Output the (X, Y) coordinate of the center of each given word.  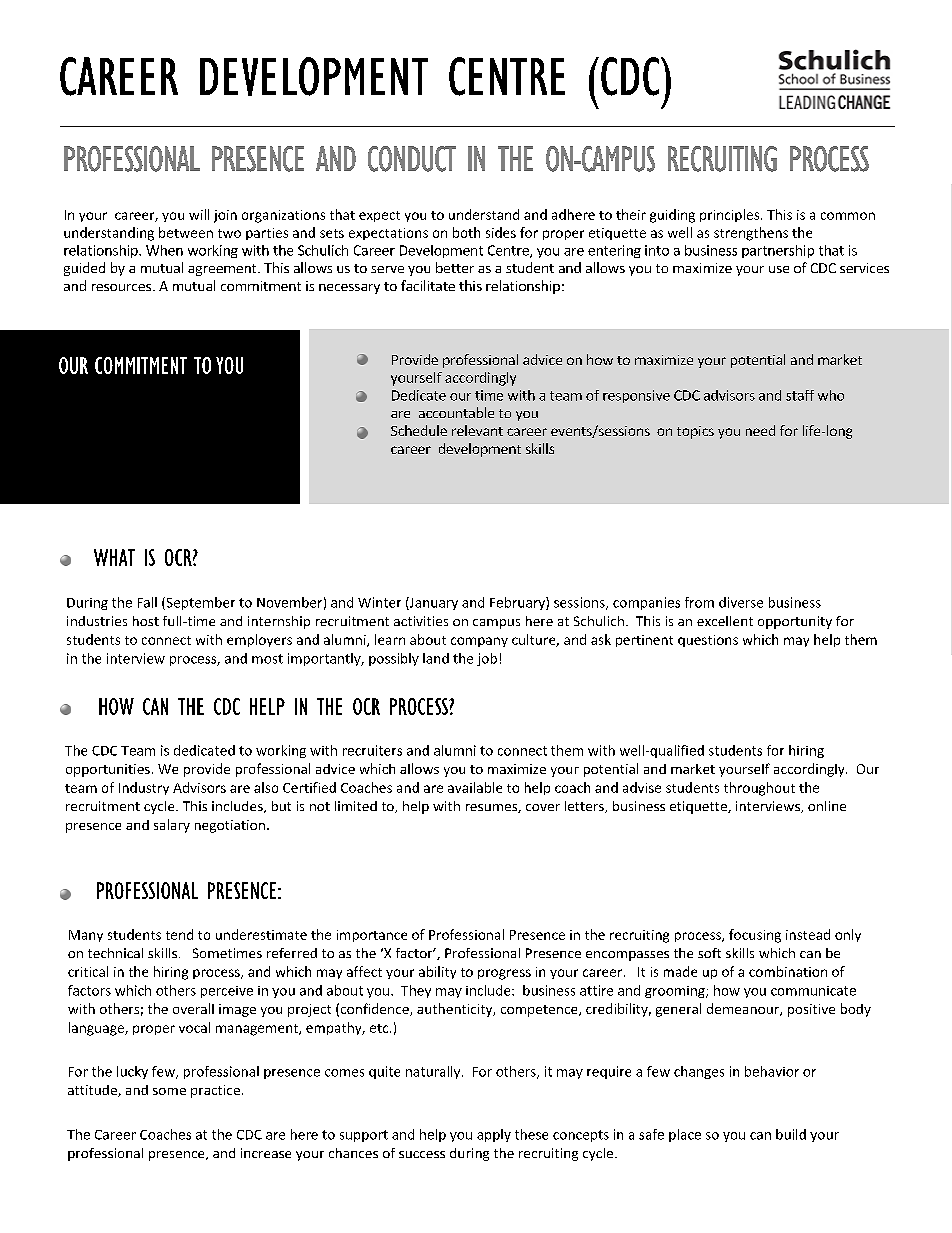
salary (172, 826)
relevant (477, 430)
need (760, 430)
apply (494, 1135)
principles (731, 215)
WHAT (114, 557)
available (475, 787)
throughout (759, 789)
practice (215, 1091)
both (466, 232)
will (199, 214)
